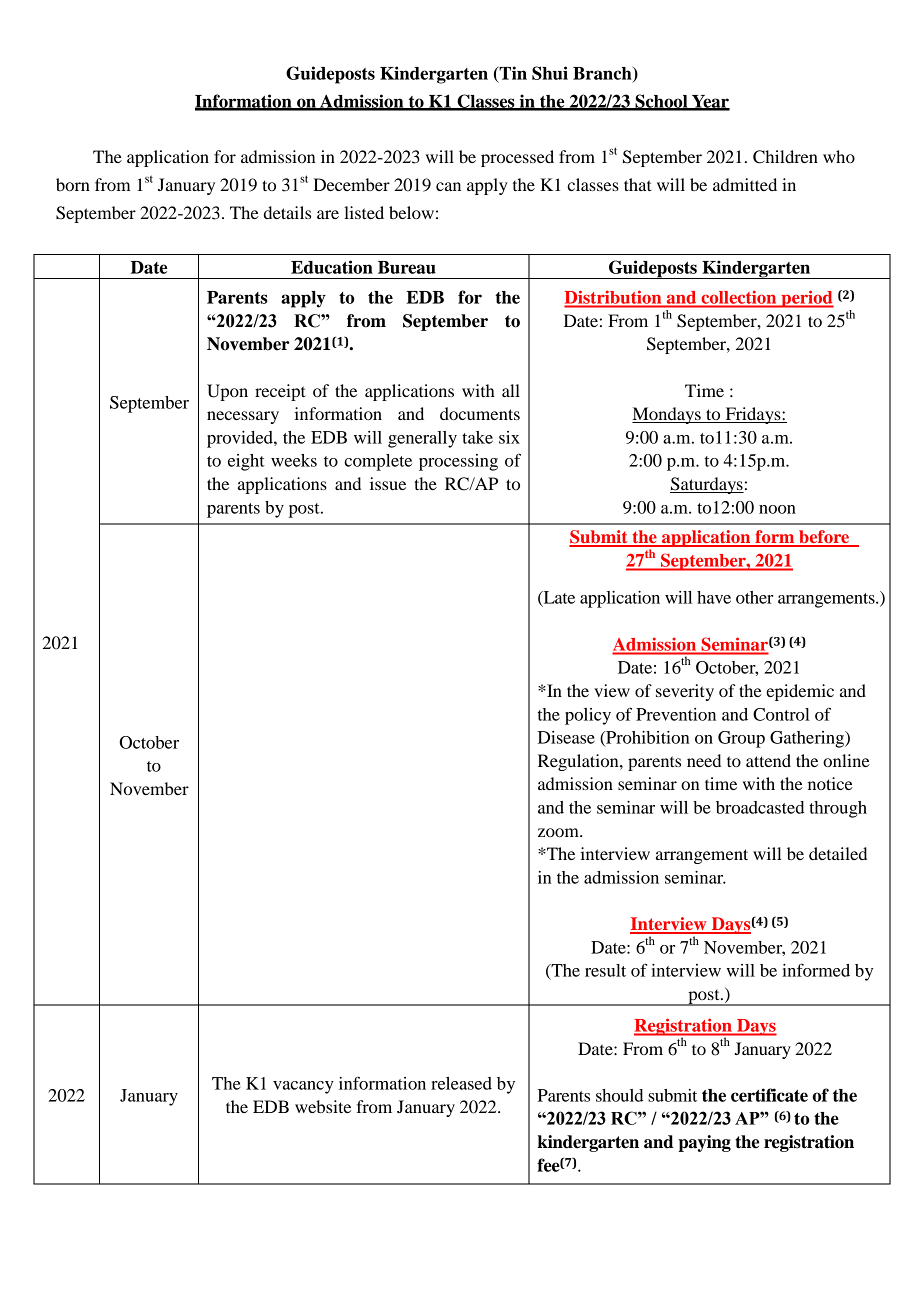 This document has height=1308, width=924. Describe the element at coordinates (480, 413) in the document. I see `documents` at that location.
